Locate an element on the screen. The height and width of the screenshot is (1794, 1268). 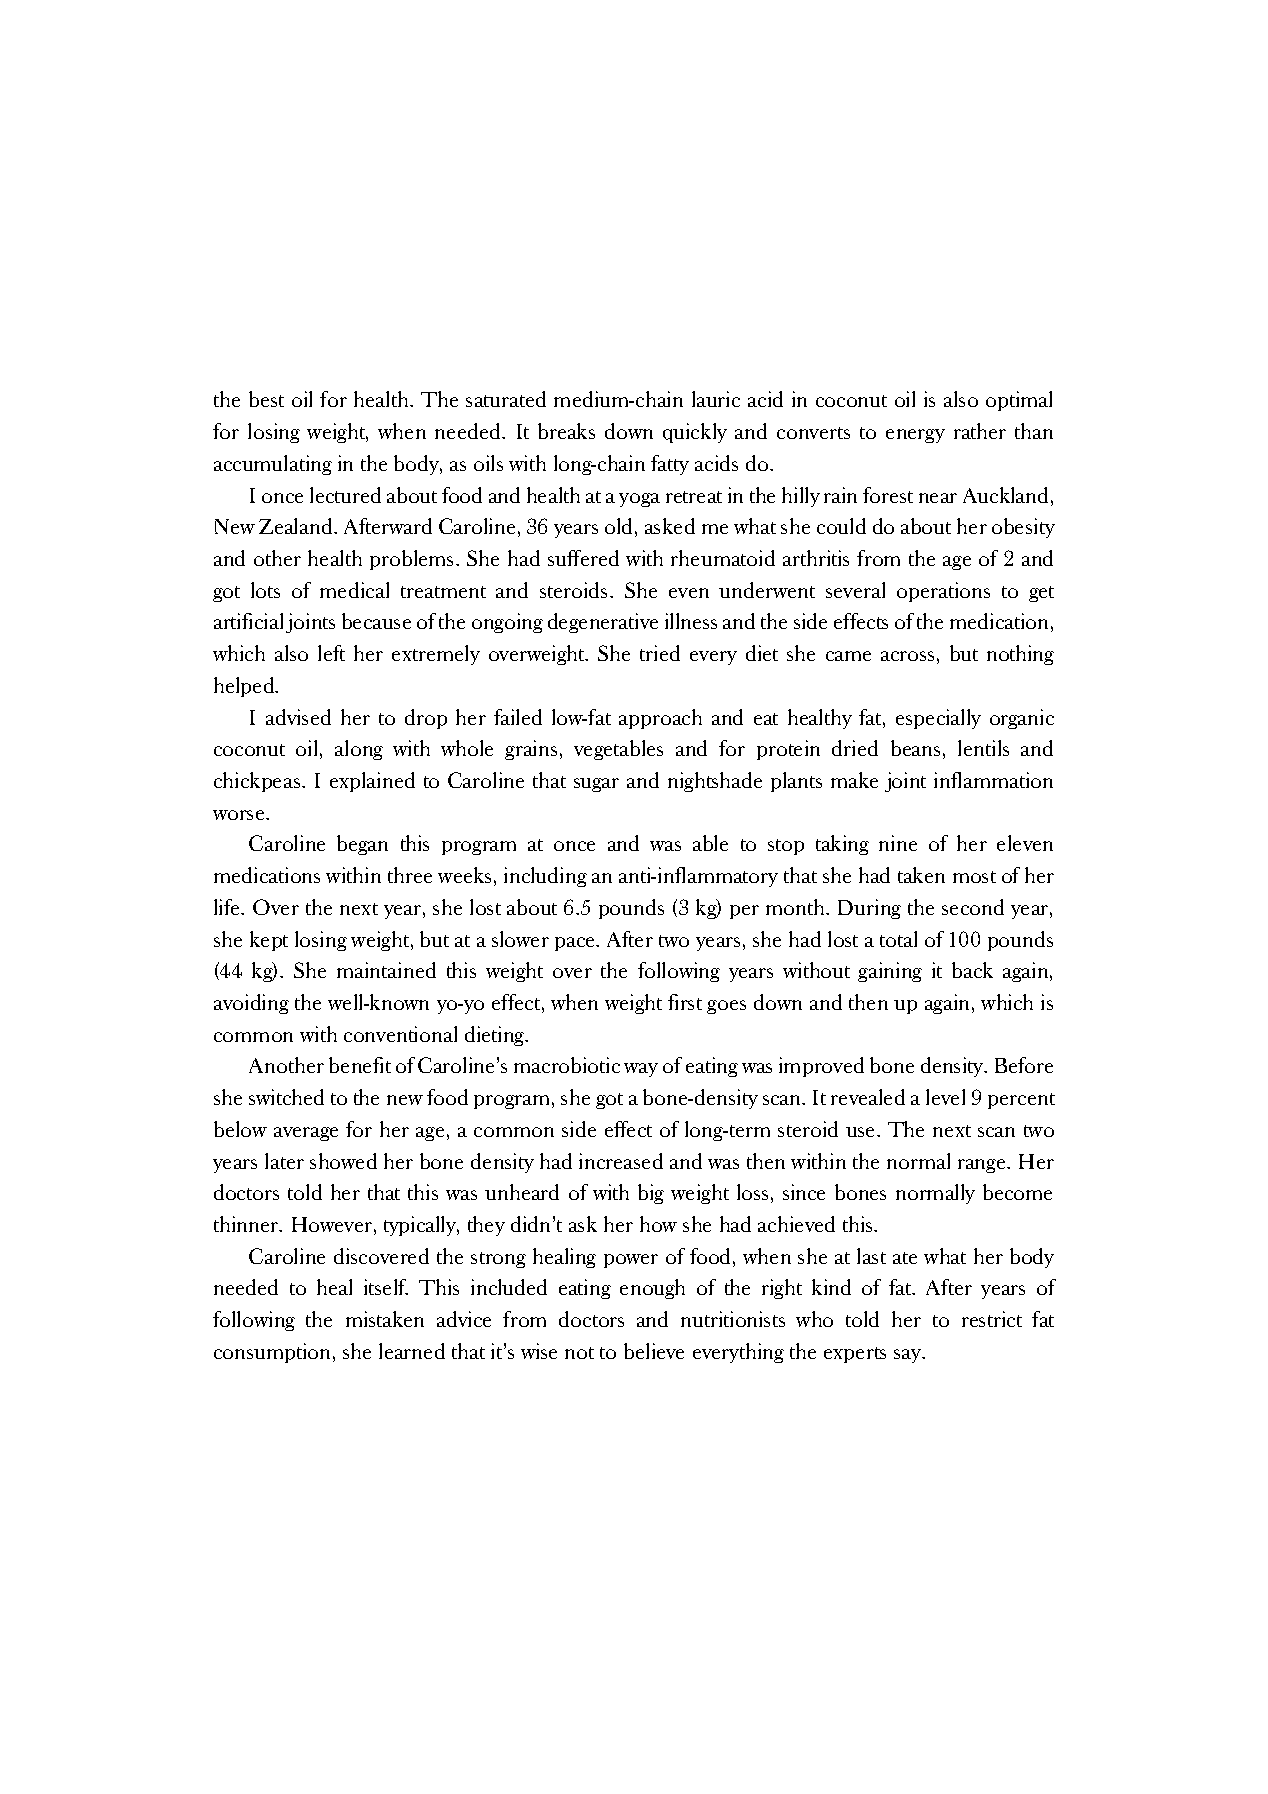
believe is located at coordinates (654, 1351).
